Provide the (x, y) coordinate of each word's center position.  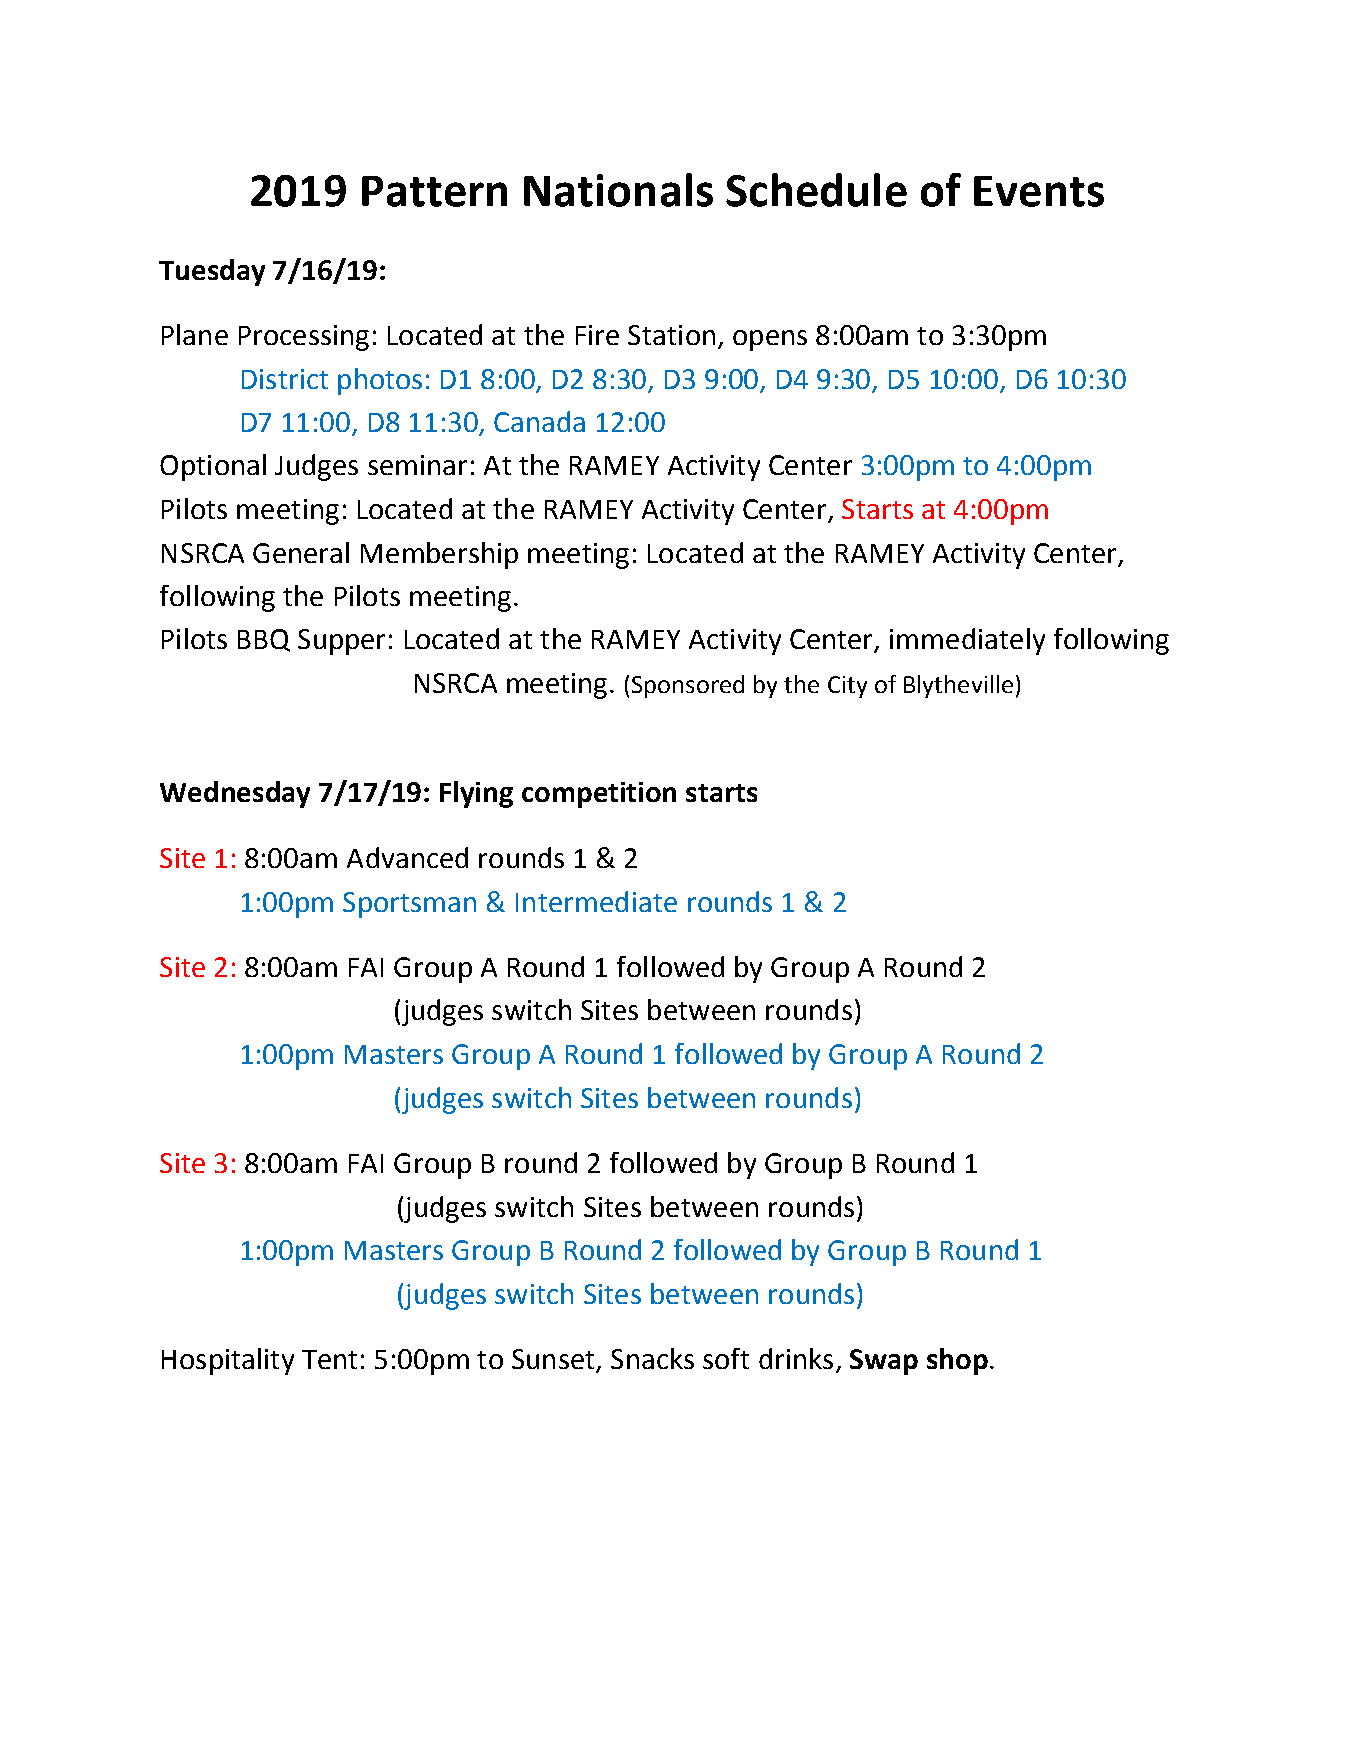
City (847, 687)
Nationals (618, 190)
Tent (329, 1359)
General (301, 552)
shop (957, 1361)
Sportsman (409, 905)
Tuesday (212, 272)
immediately (967, 641)
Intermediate (596, 901)
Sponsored (688, 686)
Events (1039, 191)
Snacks (652, 1358)
